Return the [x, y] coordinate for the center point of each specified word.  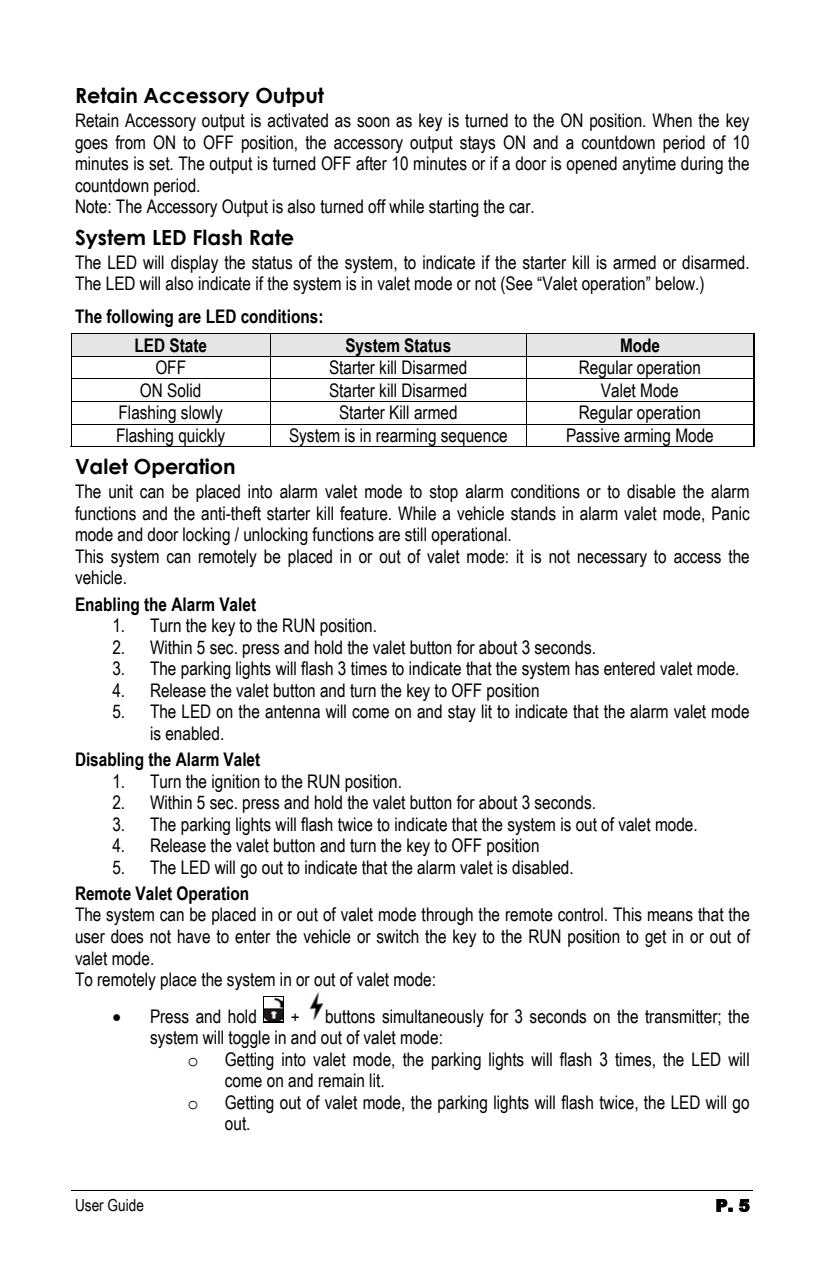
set [160, 164]
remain [341, 1080]
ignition [236, 783]
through [447, 916]
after [371, 163]
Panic [731, 513]
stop [443, 493]
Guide [126, 1205]
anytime [649, 165]
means [670, 916]
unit [121, 491]
